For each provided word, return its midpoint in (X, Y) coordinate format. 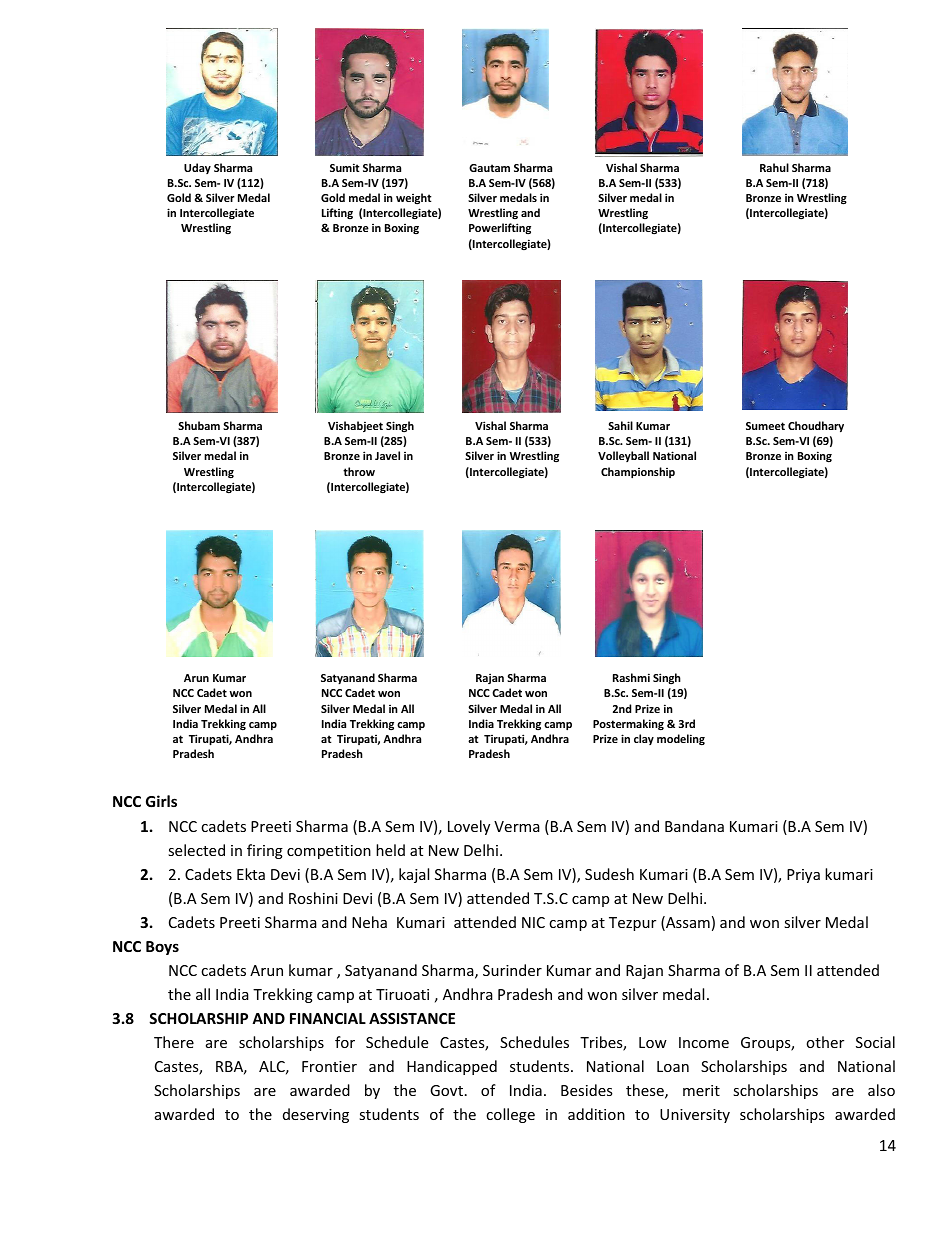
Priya (803, 876)
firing (265, 851)
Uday (197, 168)
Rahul (774, 167)
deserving (316, 1115)
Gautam (489, 168)
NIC (533, 922)
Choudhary (816, 427)
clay (644, 739)
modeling (681, 740)
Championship (638, 473)
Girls (161, 801)
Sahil (620, 425)
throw (359, 471)
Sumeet (765, 426)
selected (196, 850)
